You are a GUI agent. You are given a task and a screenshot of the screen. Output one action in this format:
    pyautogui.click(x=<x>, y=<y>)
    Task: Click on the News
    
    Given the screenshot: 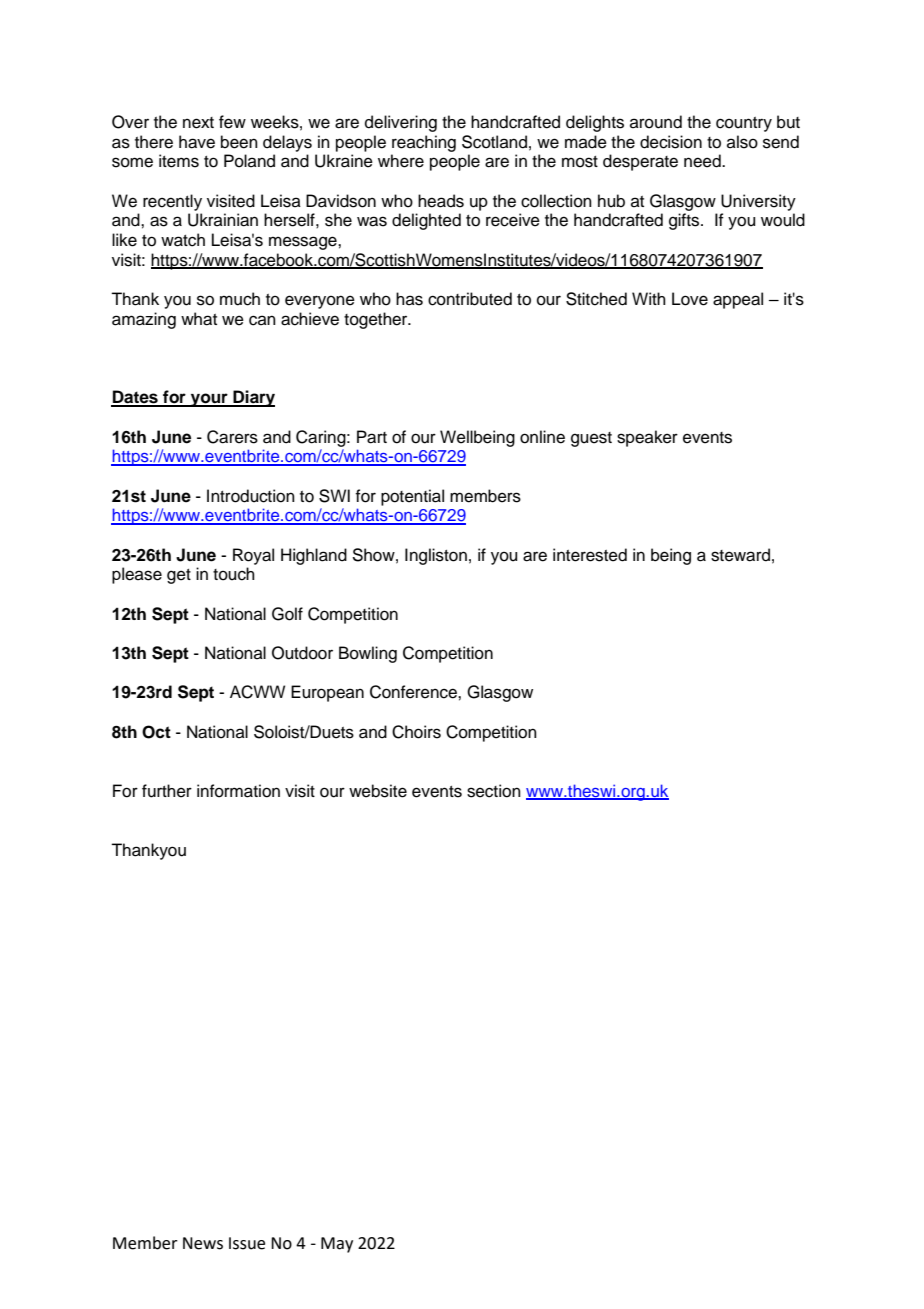 What is the action you would take?
    pyautogui.click(x=203, y=1243)
